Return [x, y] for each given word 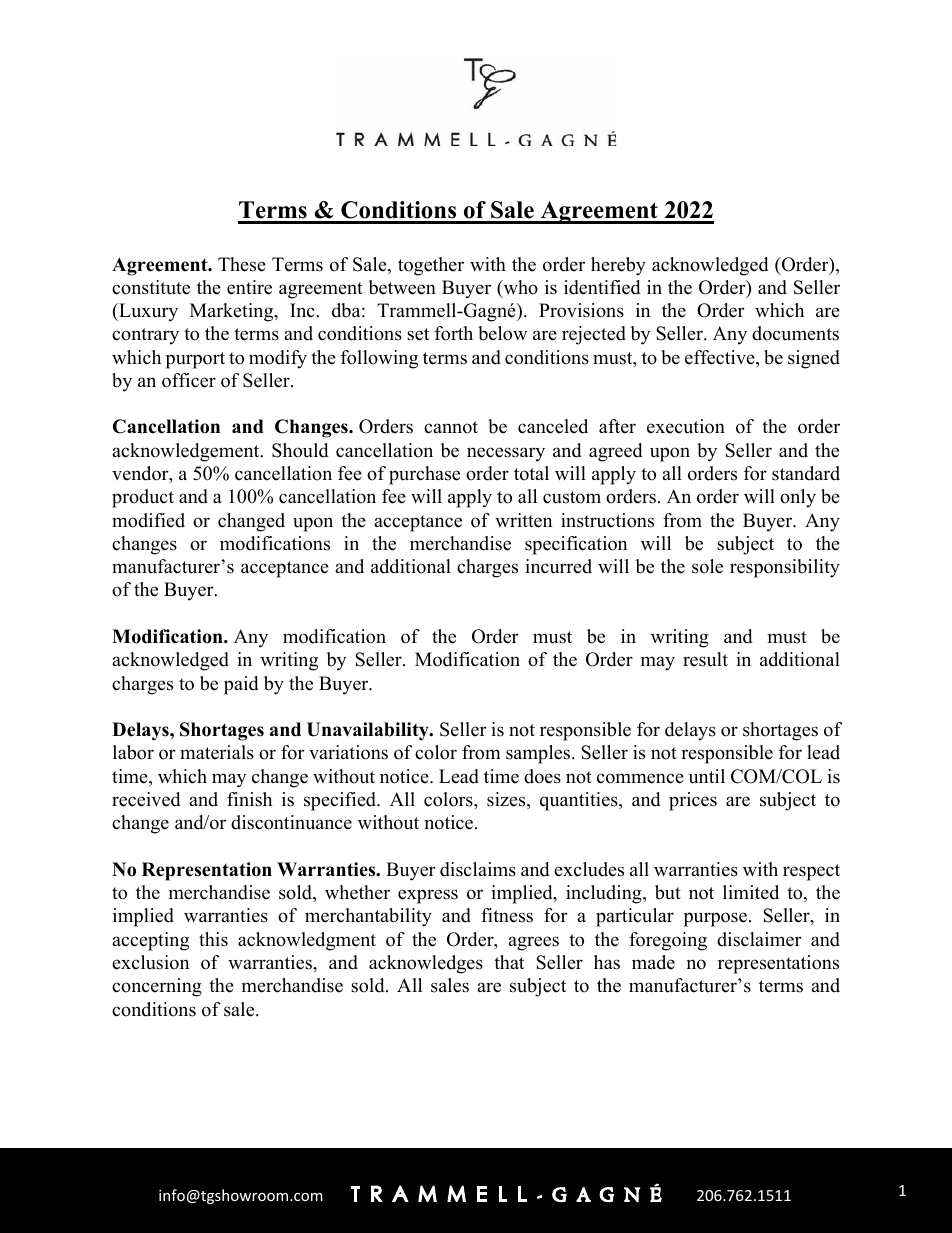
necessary [506, 454]
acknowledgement [187, 452]
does [542, 776]
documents [795, 333]
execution [686, 426]
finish [249, 799]
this [213, 939]
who [519, 288]
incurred [558, 566]
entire [249, 287]
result [705, 659]
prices [693, 801]
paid [241, 685]
